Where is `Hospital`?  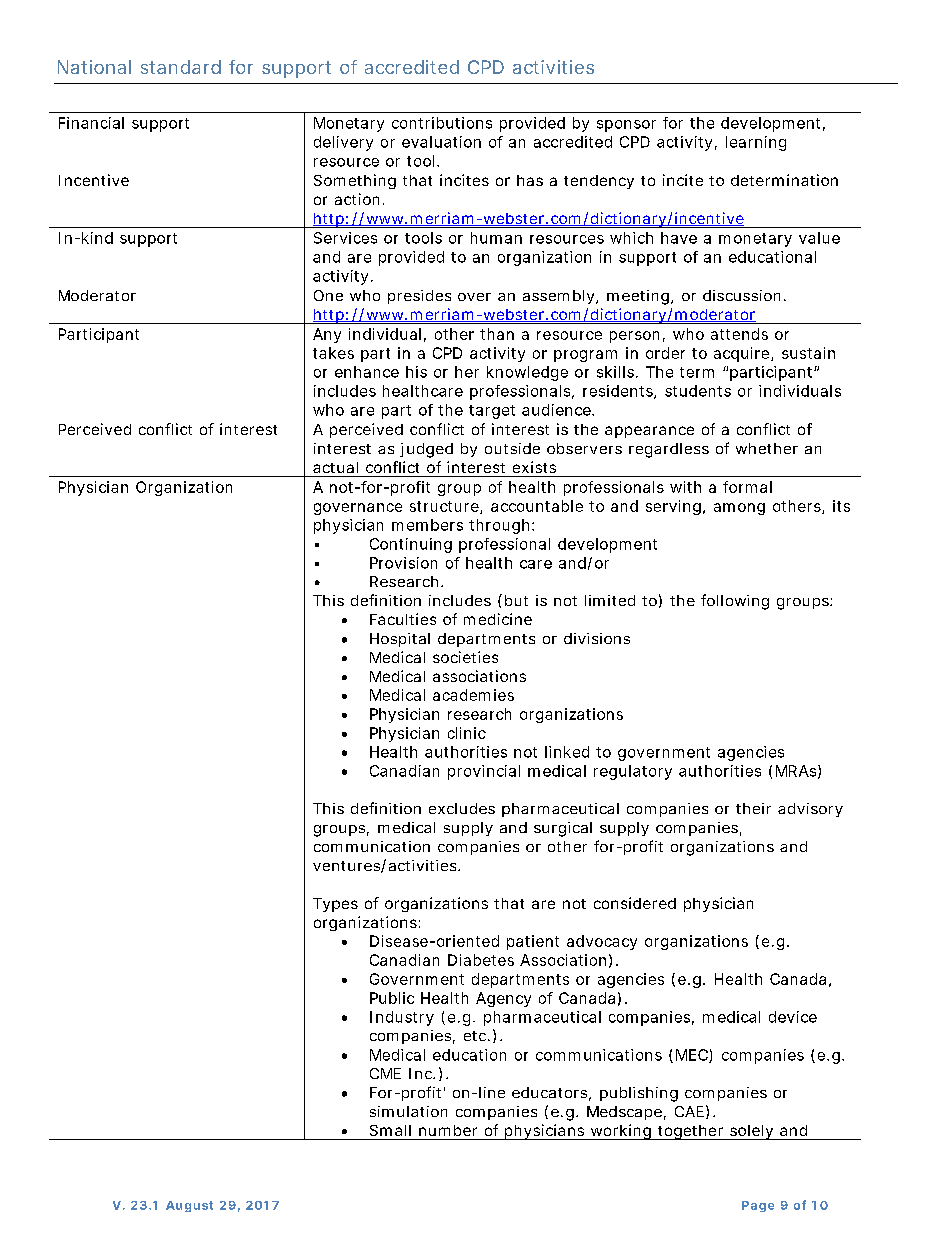
Hospital is located at coordinates (400, 640).
